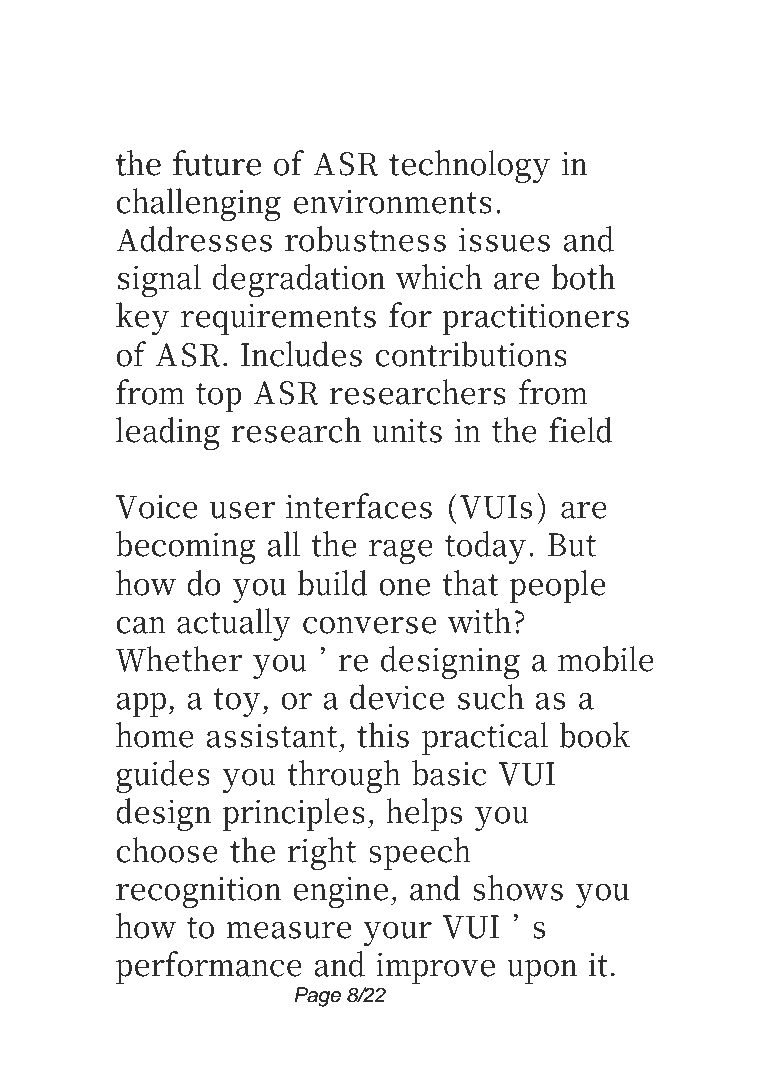 Image resolution: width=757 pixels, height=1067 pixels. What do you see at coordinates (231, 61) in the page?
I see `Free` at bounding box center [231, 61].
